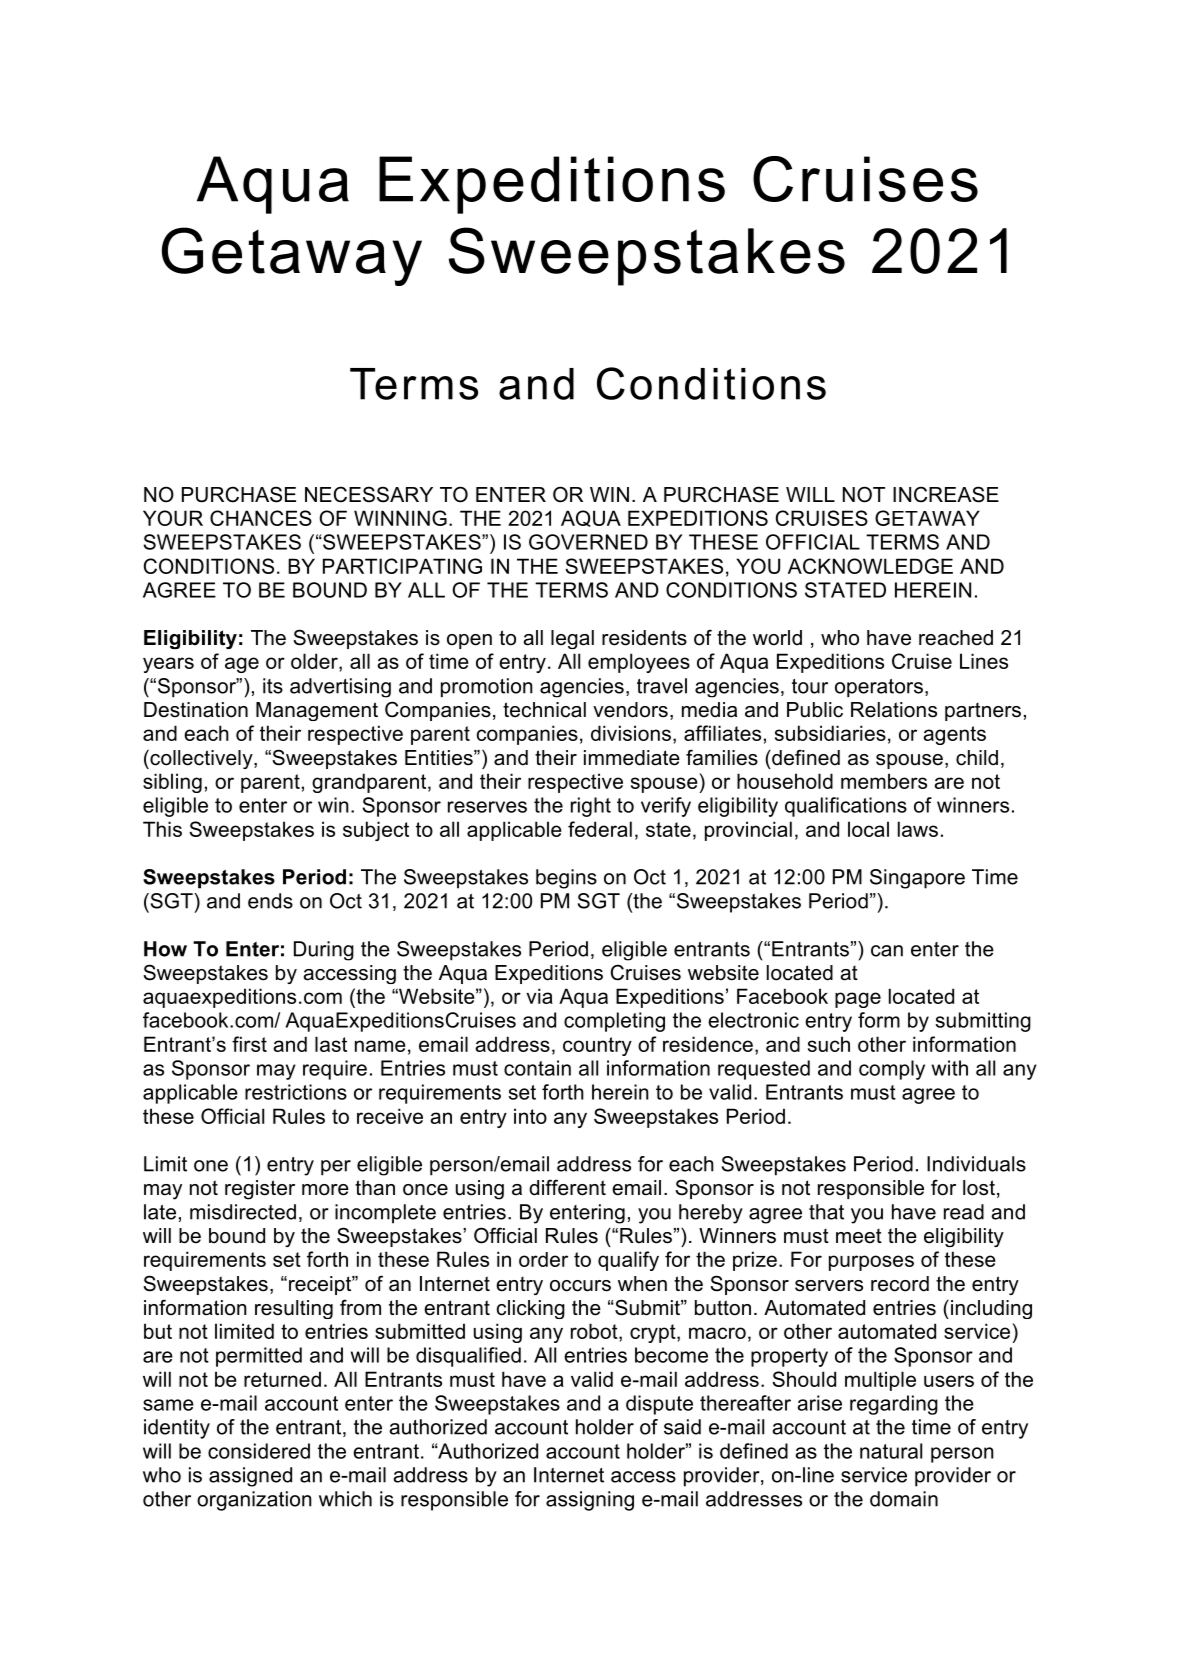 This document has height=1669, width=1179. What do you see at coordinates (892, 1070) in the document?
I see `comply` at bounding box center [892, 1070].
